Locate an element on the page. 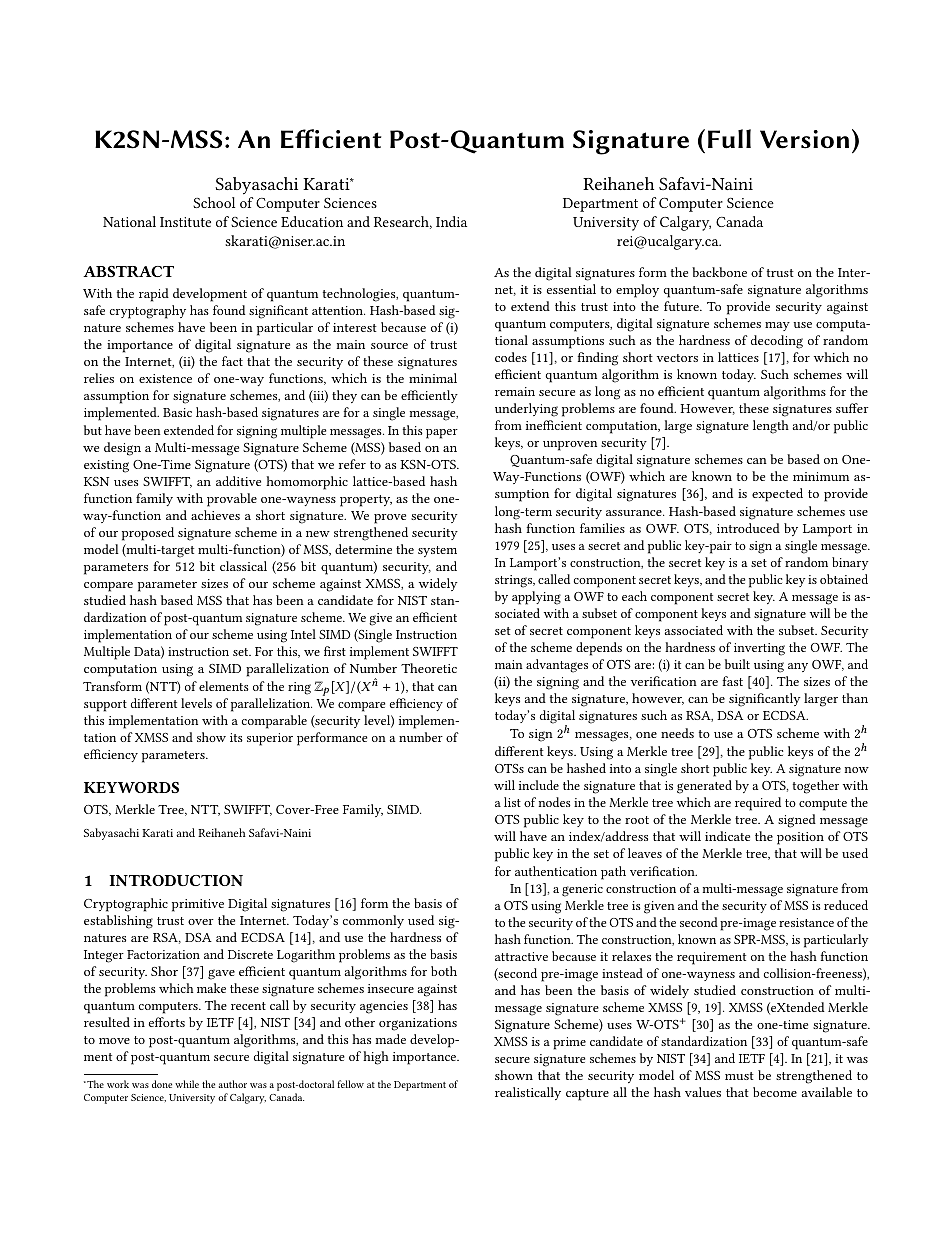 Image resolution: width=952 pixels, height=1233 pixels. include is located at coordinates (539, 785).
